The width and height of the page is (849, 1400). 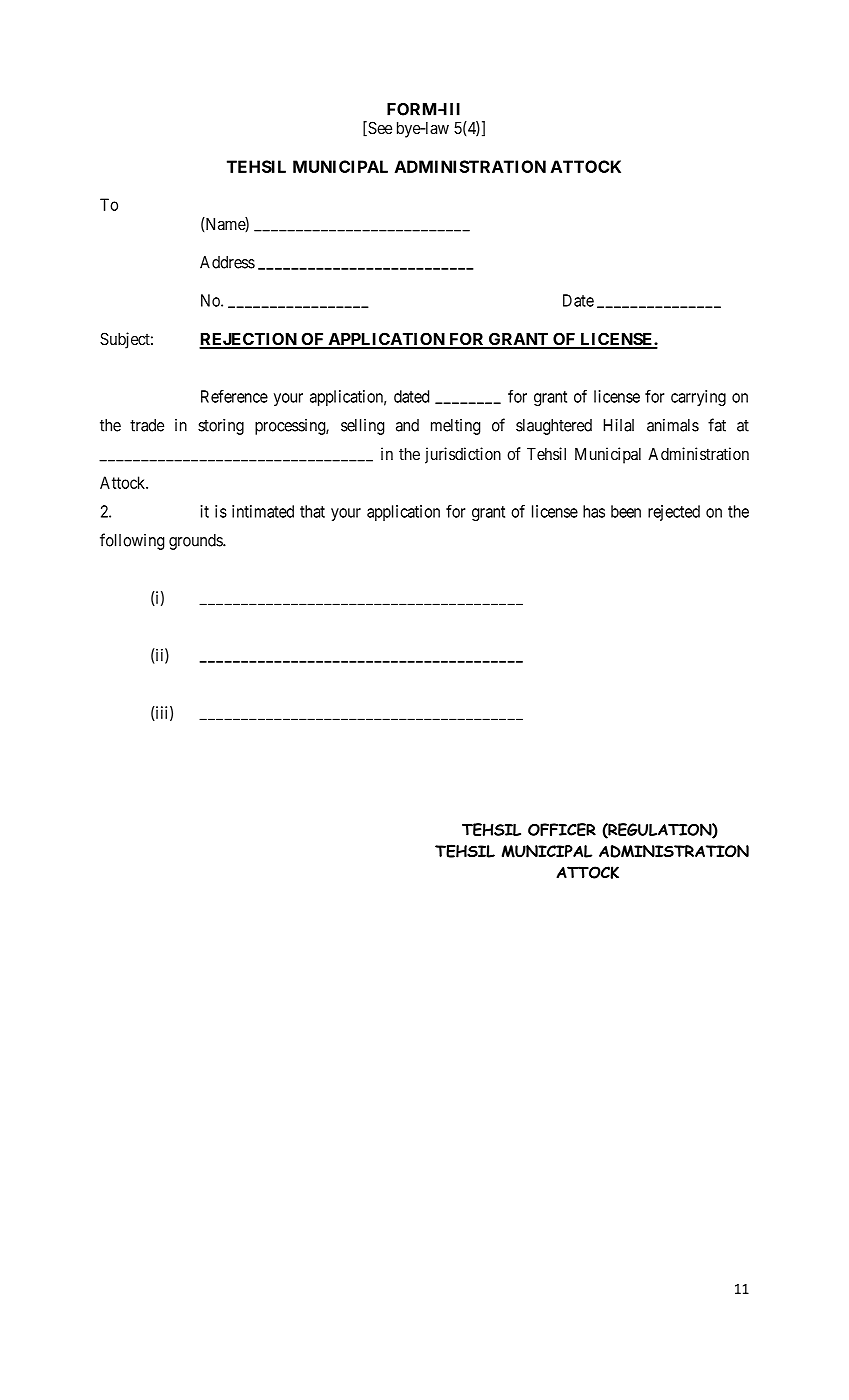 I want to click on rejected, so click(x=674, y=513).
